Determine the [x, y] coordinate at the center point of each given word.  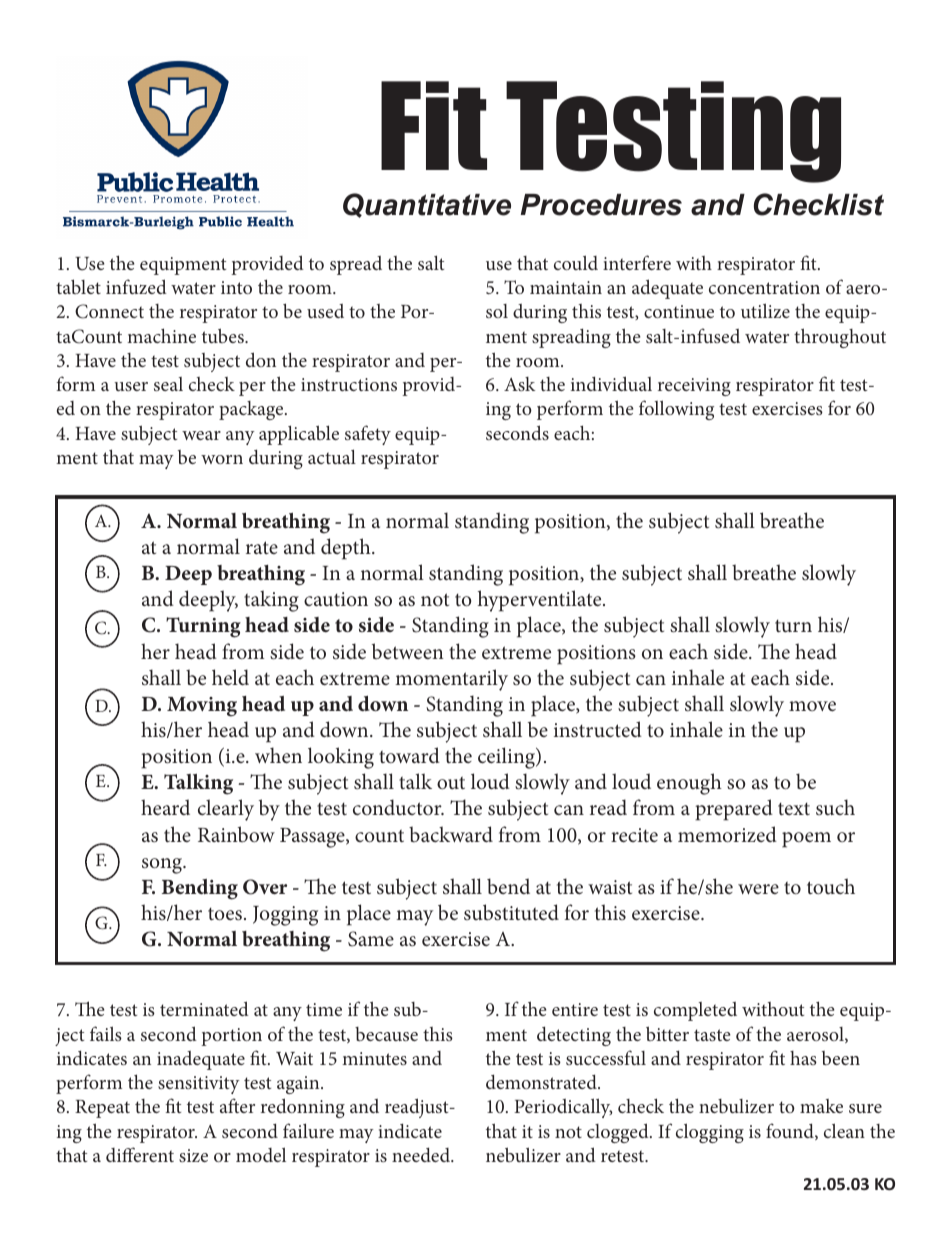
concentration [764, 287]
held [230, 677]
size [193, 1155]
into [236, 287]
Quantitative [427, 205]
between [408, 651]
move [812, 706]
